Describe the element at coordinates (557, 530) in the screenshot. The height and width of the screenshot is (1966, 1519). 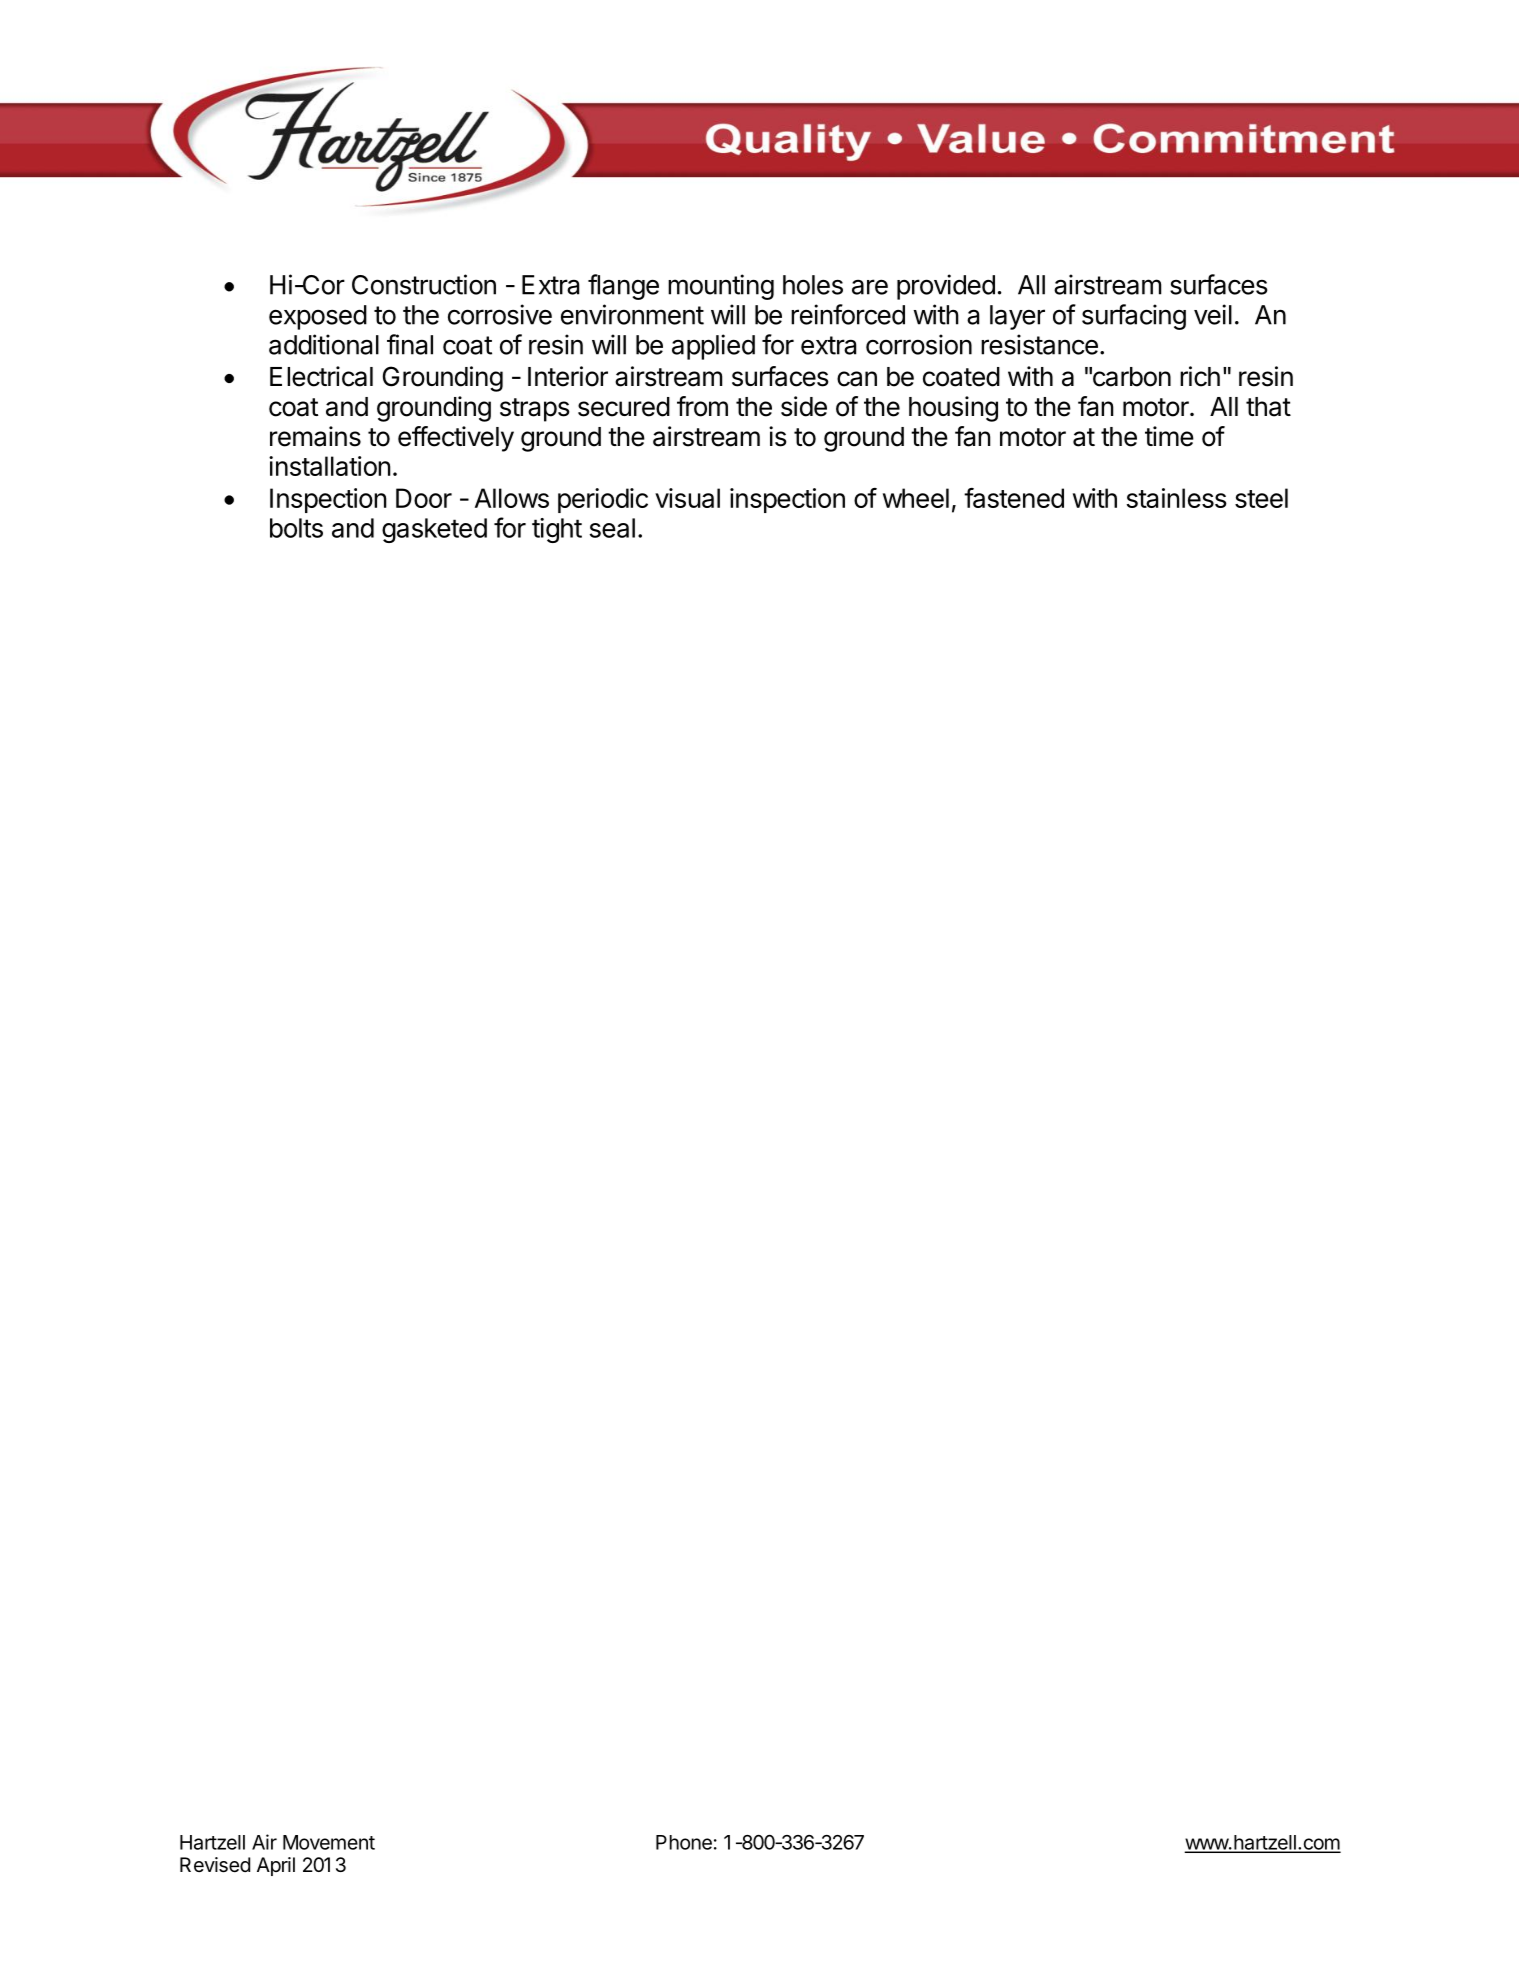
I see `tight` at that location.
